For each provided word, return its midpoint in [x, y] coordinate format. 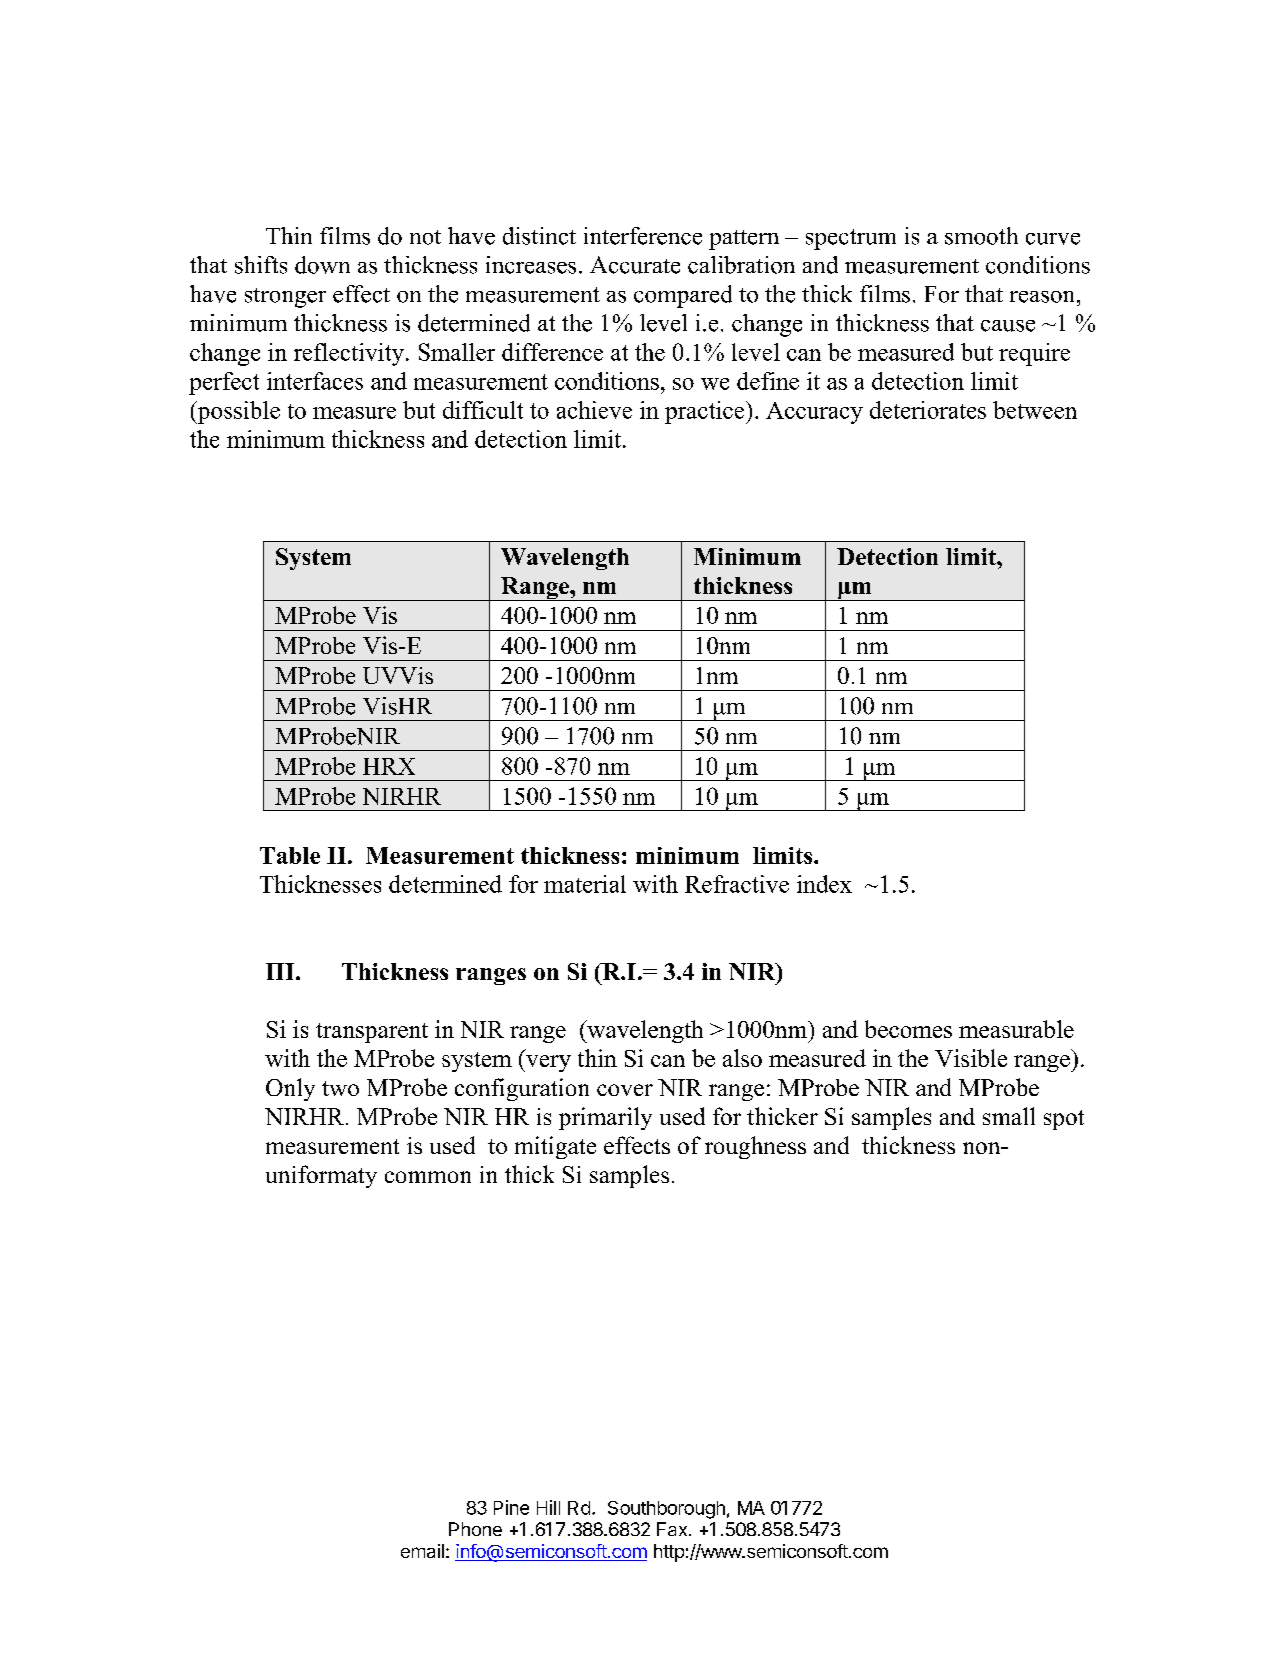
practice [706, 412]
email [422, 1551]
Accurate [635, 265]
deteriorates [928, 410]
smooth [981, 236]
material [585, 884]
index [824, 884]
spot [1064, 1120]
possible [237, 412]
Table [290, 855]
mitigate [555, 1147]
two [340, 1088]
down [322, 265]
